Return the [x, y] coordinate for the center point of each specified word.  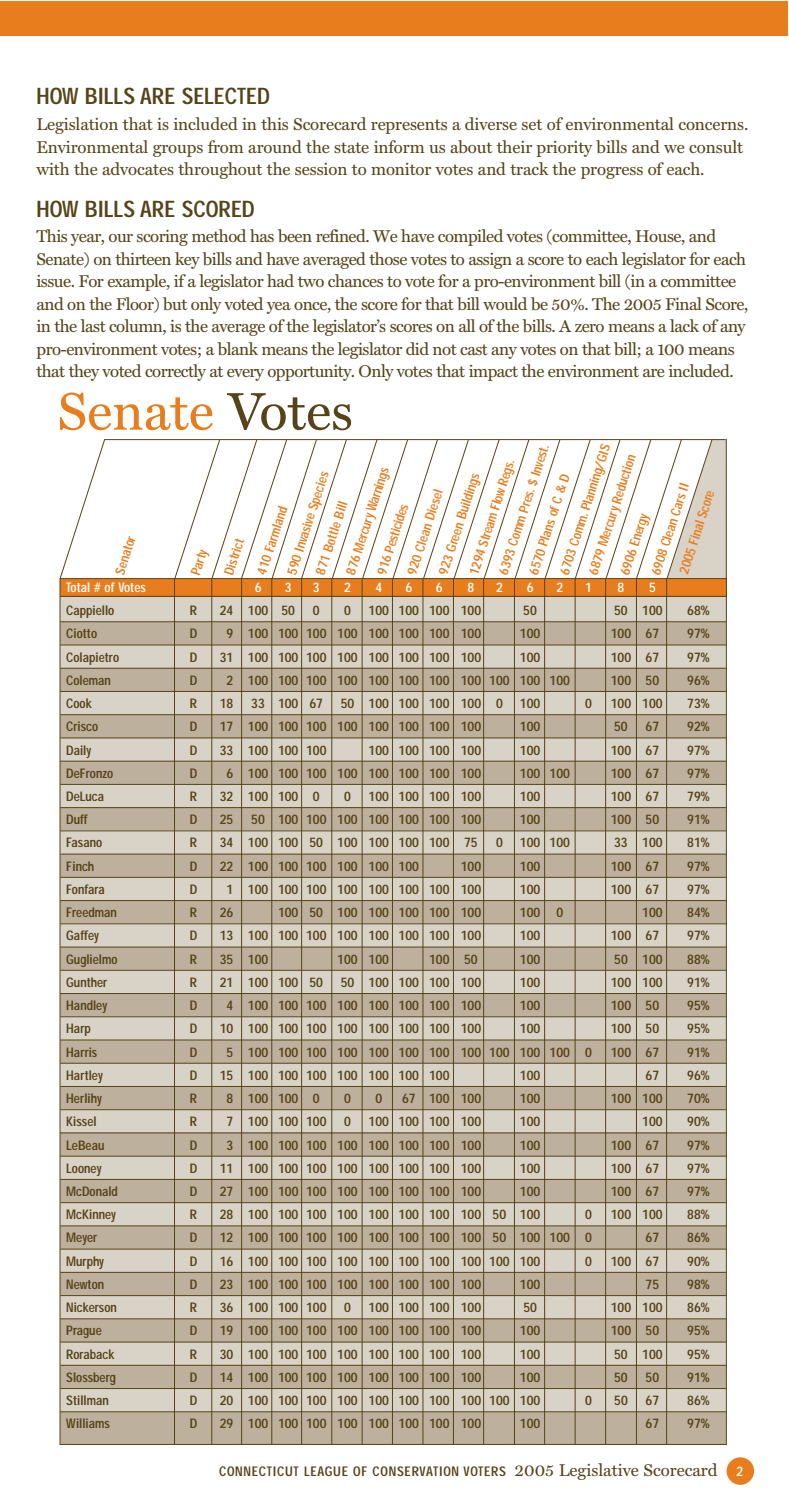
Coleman [88, 680]
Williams [88, 1423]
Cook [79, 703]
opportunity [311, 373]
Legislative [598, 1471]
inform [399, 146]
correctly [175, 372]
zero [589, 328]
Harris [82, 1052]
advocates [138, 168]
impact [493, 373]
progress [612, 173]
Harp [78, 1030]
